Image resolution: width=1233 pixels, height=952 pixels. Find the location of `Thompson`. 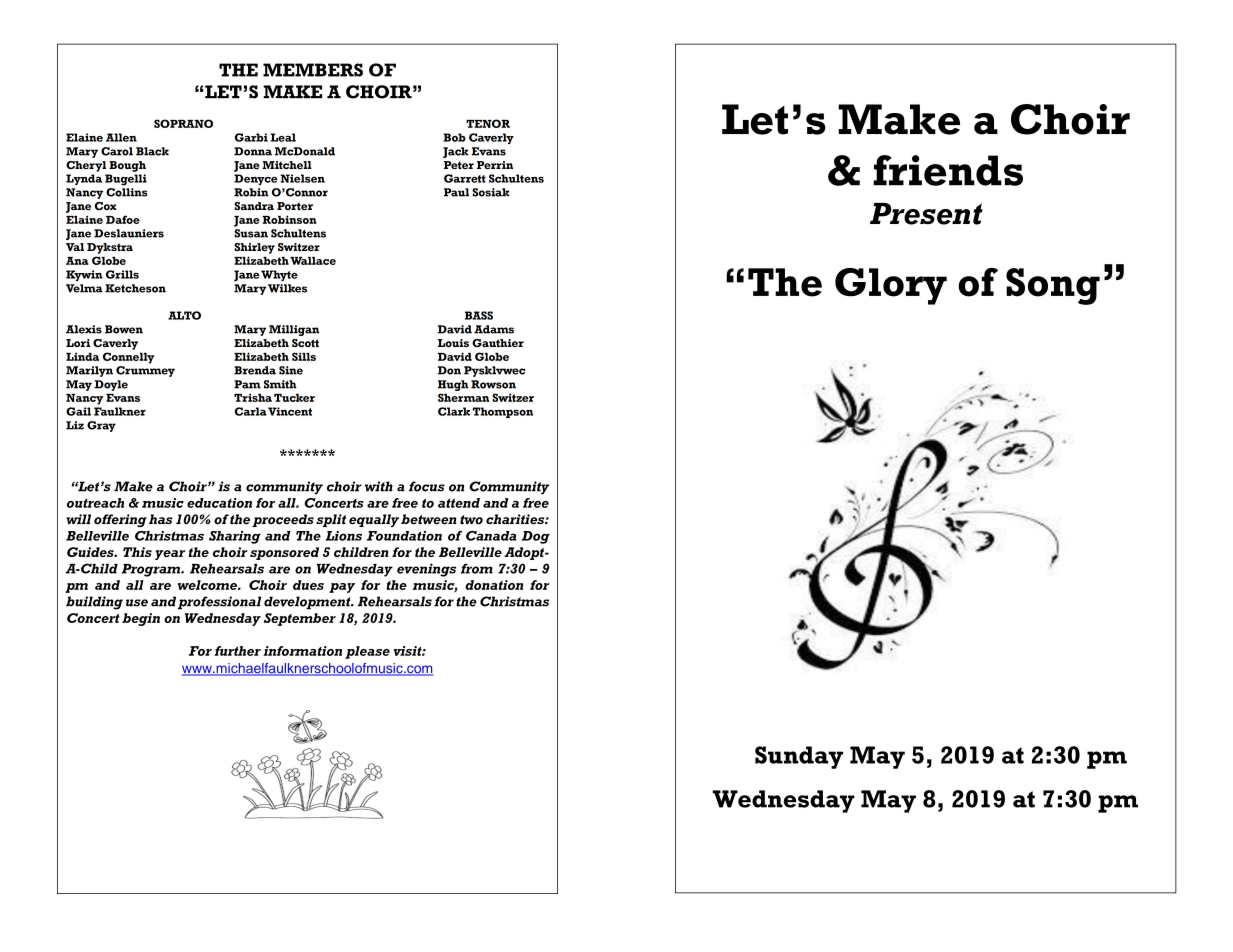

Thompson is located at coordinates (503, 412).
